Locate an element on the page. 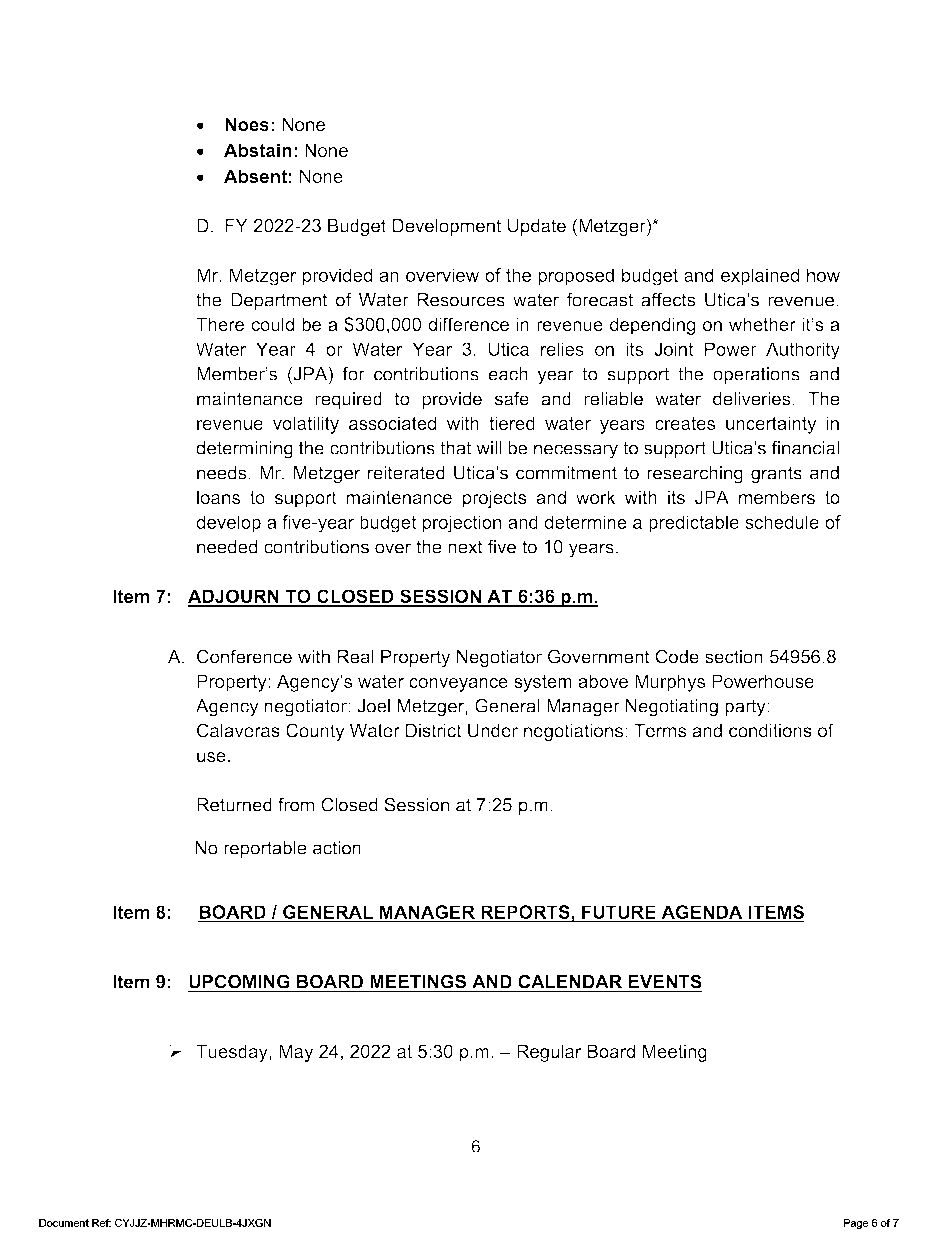 This document has width=952, height=1233. Returned is located at coordinates (234, 805).
